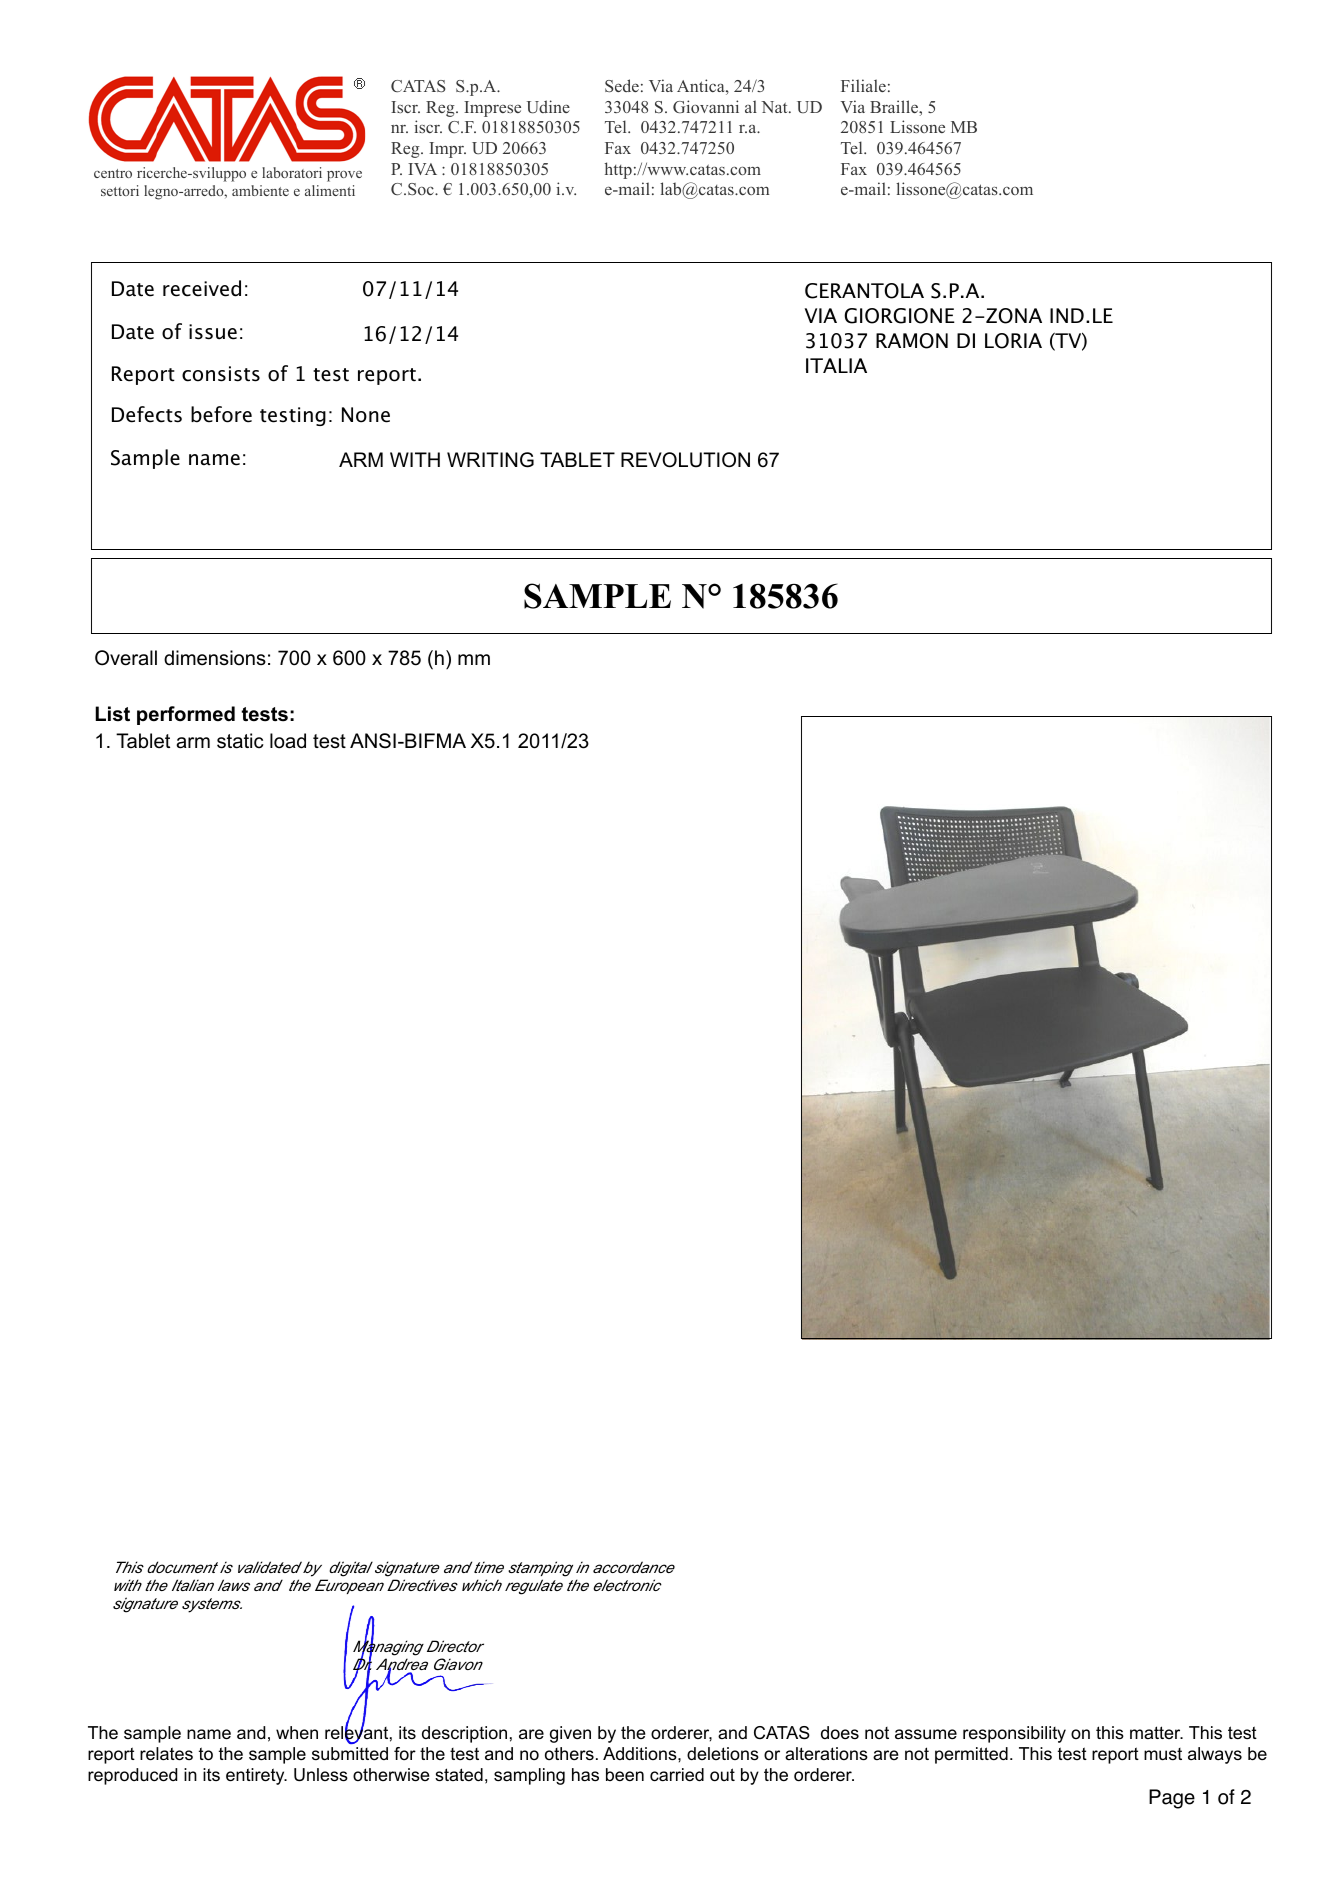 This page has width=1337, height=1892. I want to click on REVOLUTION, so click(685, 460).
